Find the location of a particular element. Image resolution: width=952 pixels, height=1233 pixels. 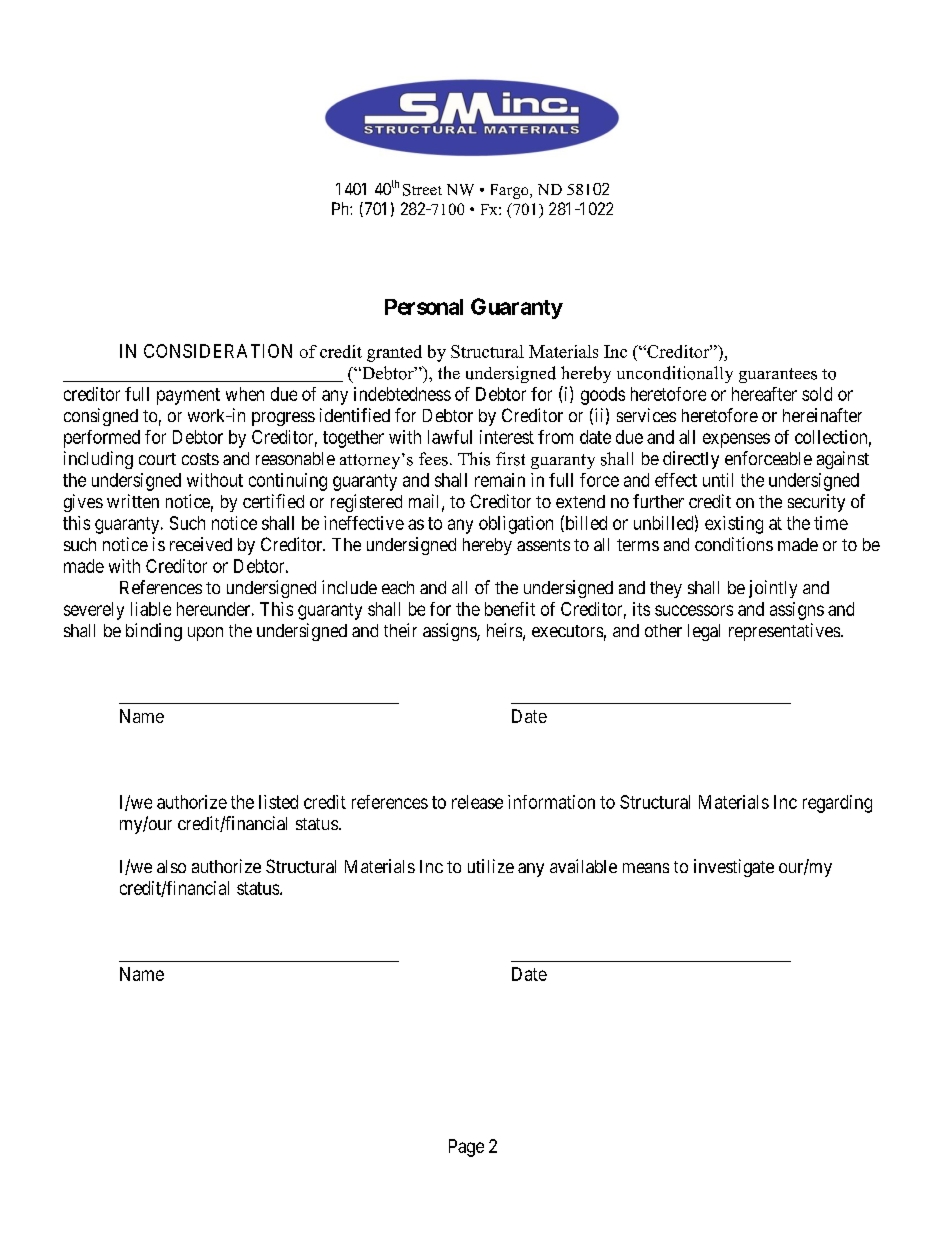

available is located at coordinates (583, 866).
